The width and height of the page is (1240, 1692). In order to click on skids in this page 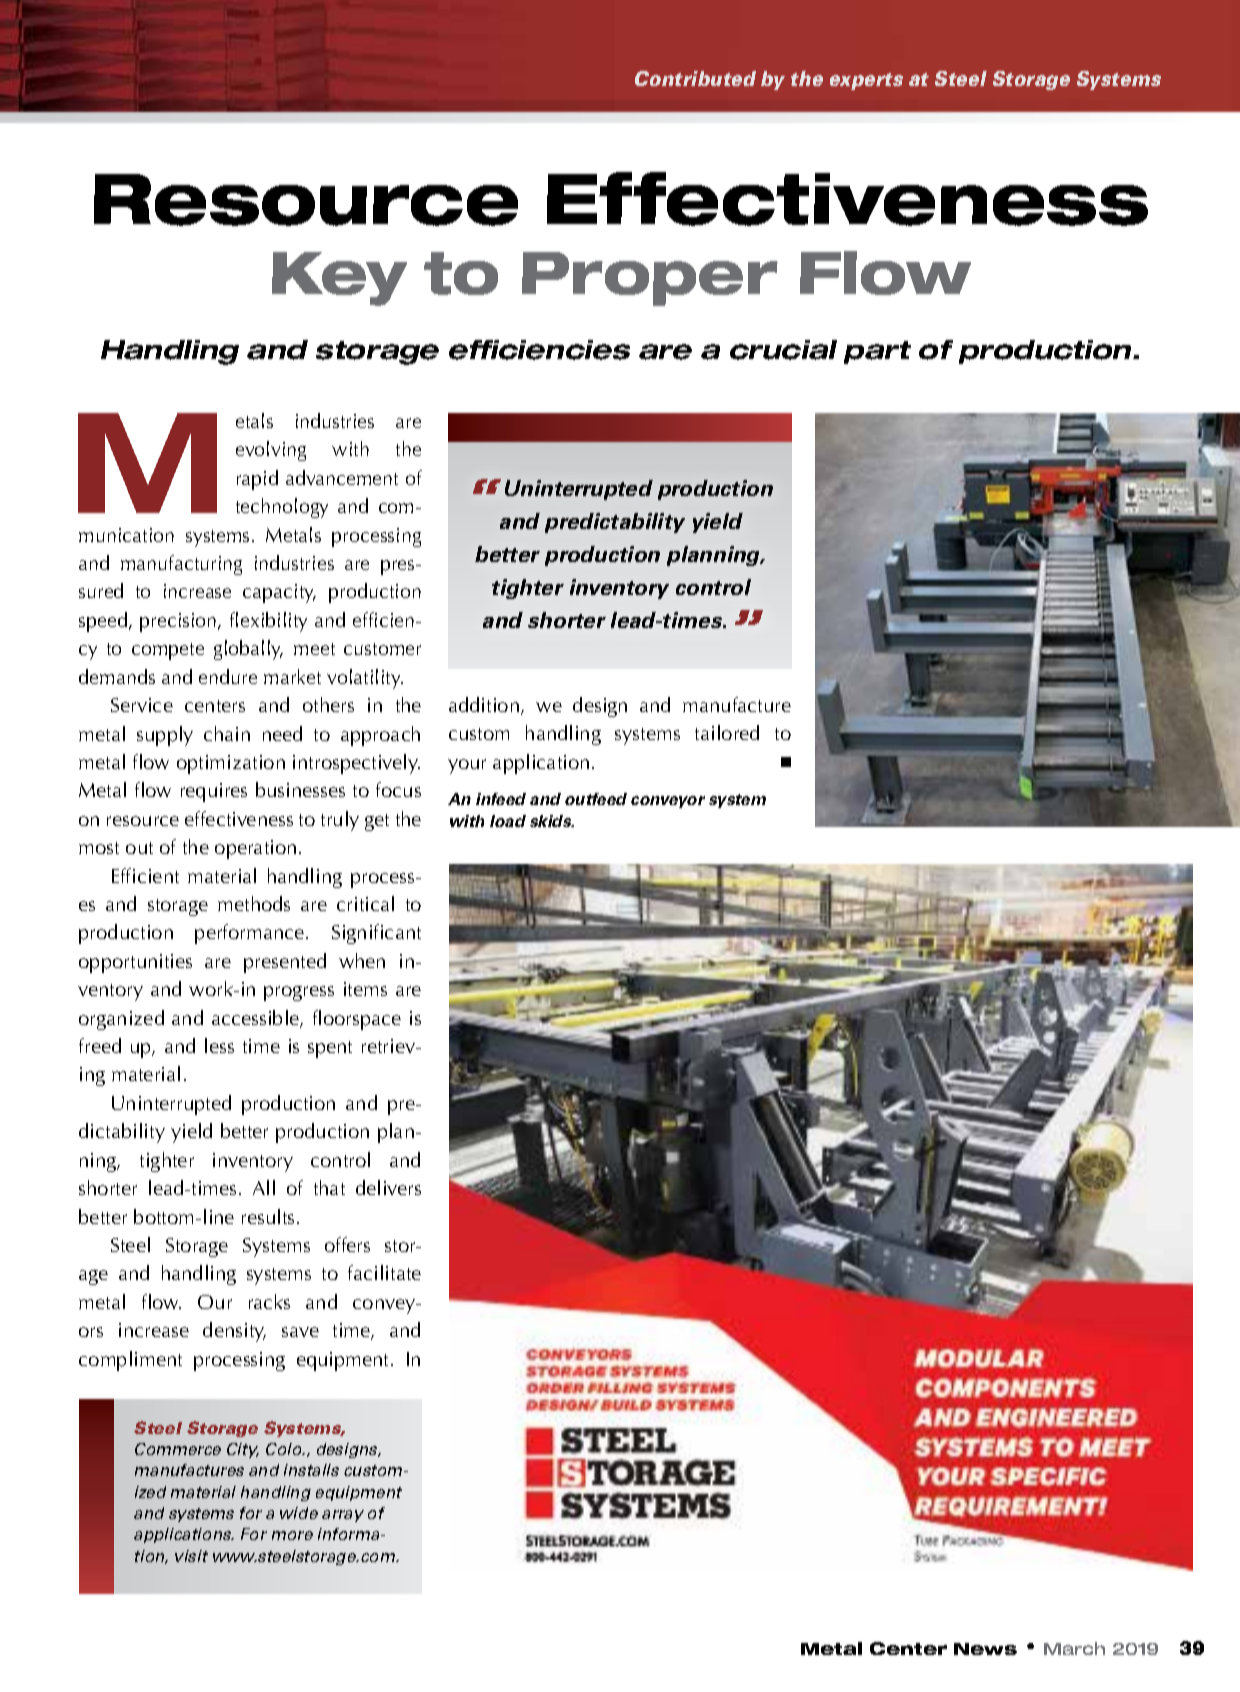, I will do `click(552, 821)`.
